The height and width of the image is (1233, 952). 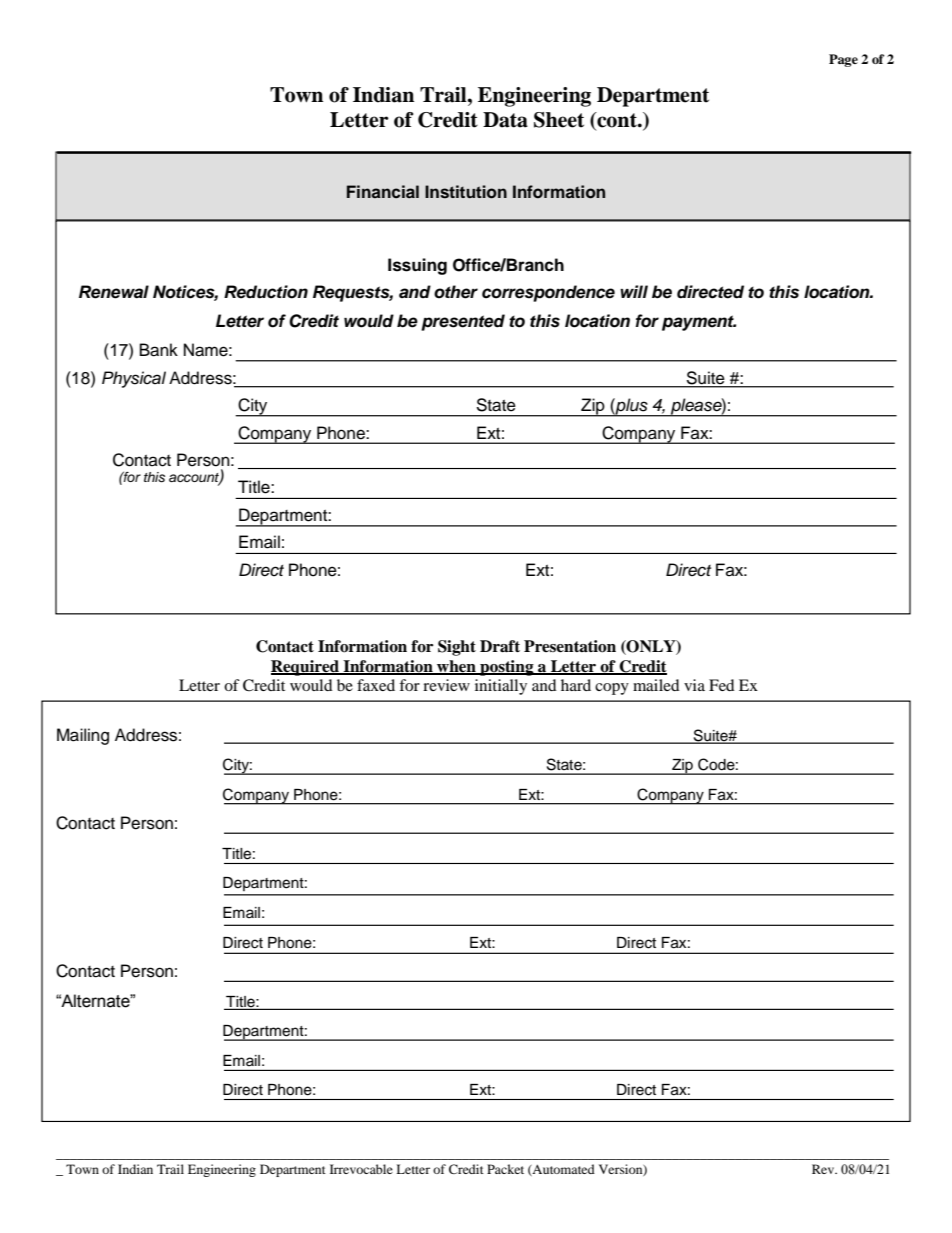 I want to click on Irrevocable, so click(x=361, y=1169).
